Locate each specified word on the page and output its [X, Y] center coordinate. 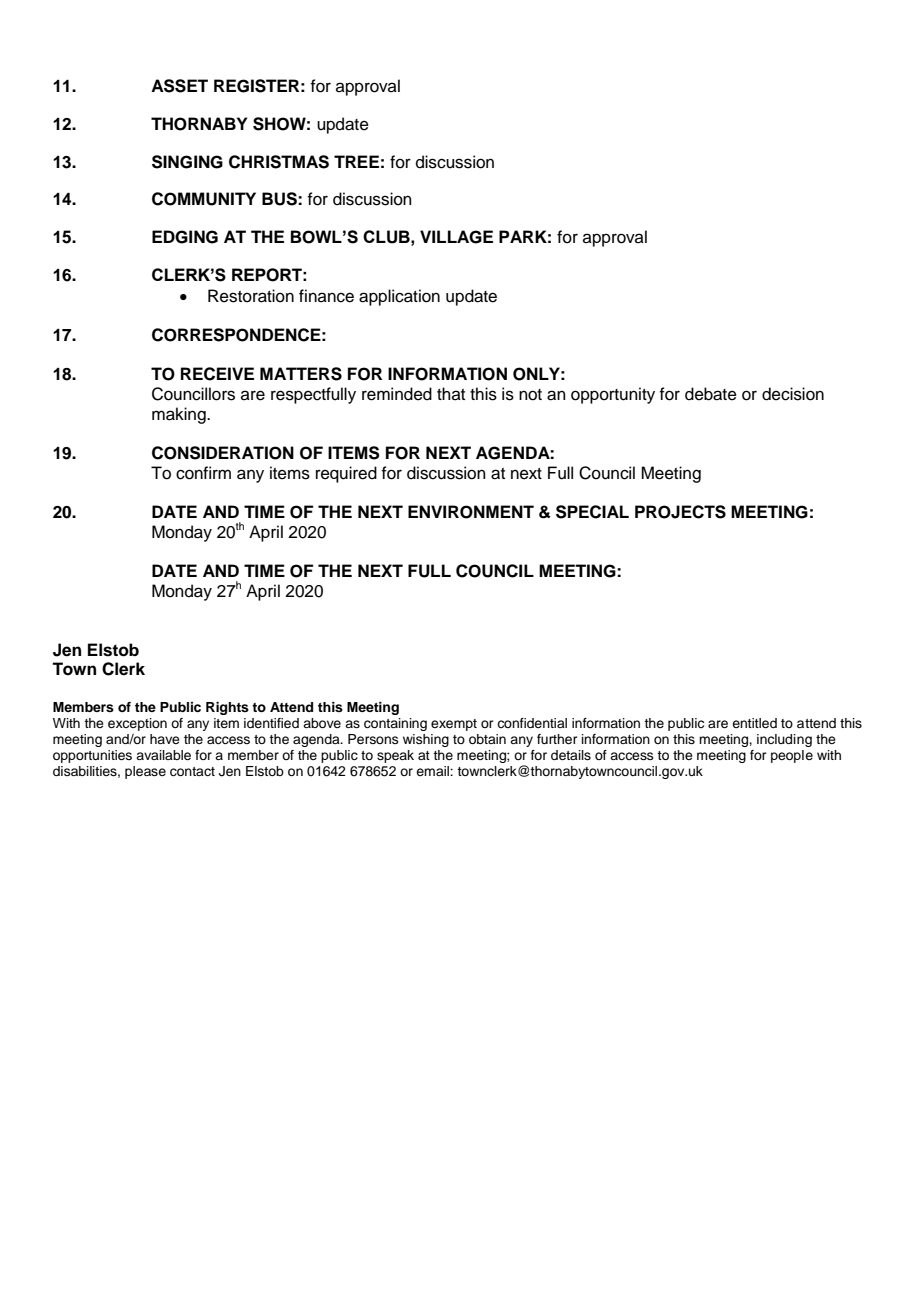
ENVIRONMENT [471, 512]
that [451, 393]
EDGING [185, 237]
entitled [754, 723]
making [180, 415]
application [399, 297]
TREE [356, 161]
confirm [203, 473]
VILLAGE [456, 237]
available [163, 755]
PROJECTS [680, 512]
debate [711, 394]
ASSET [179, 86]
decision [793, 394]
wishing [426, 740]
